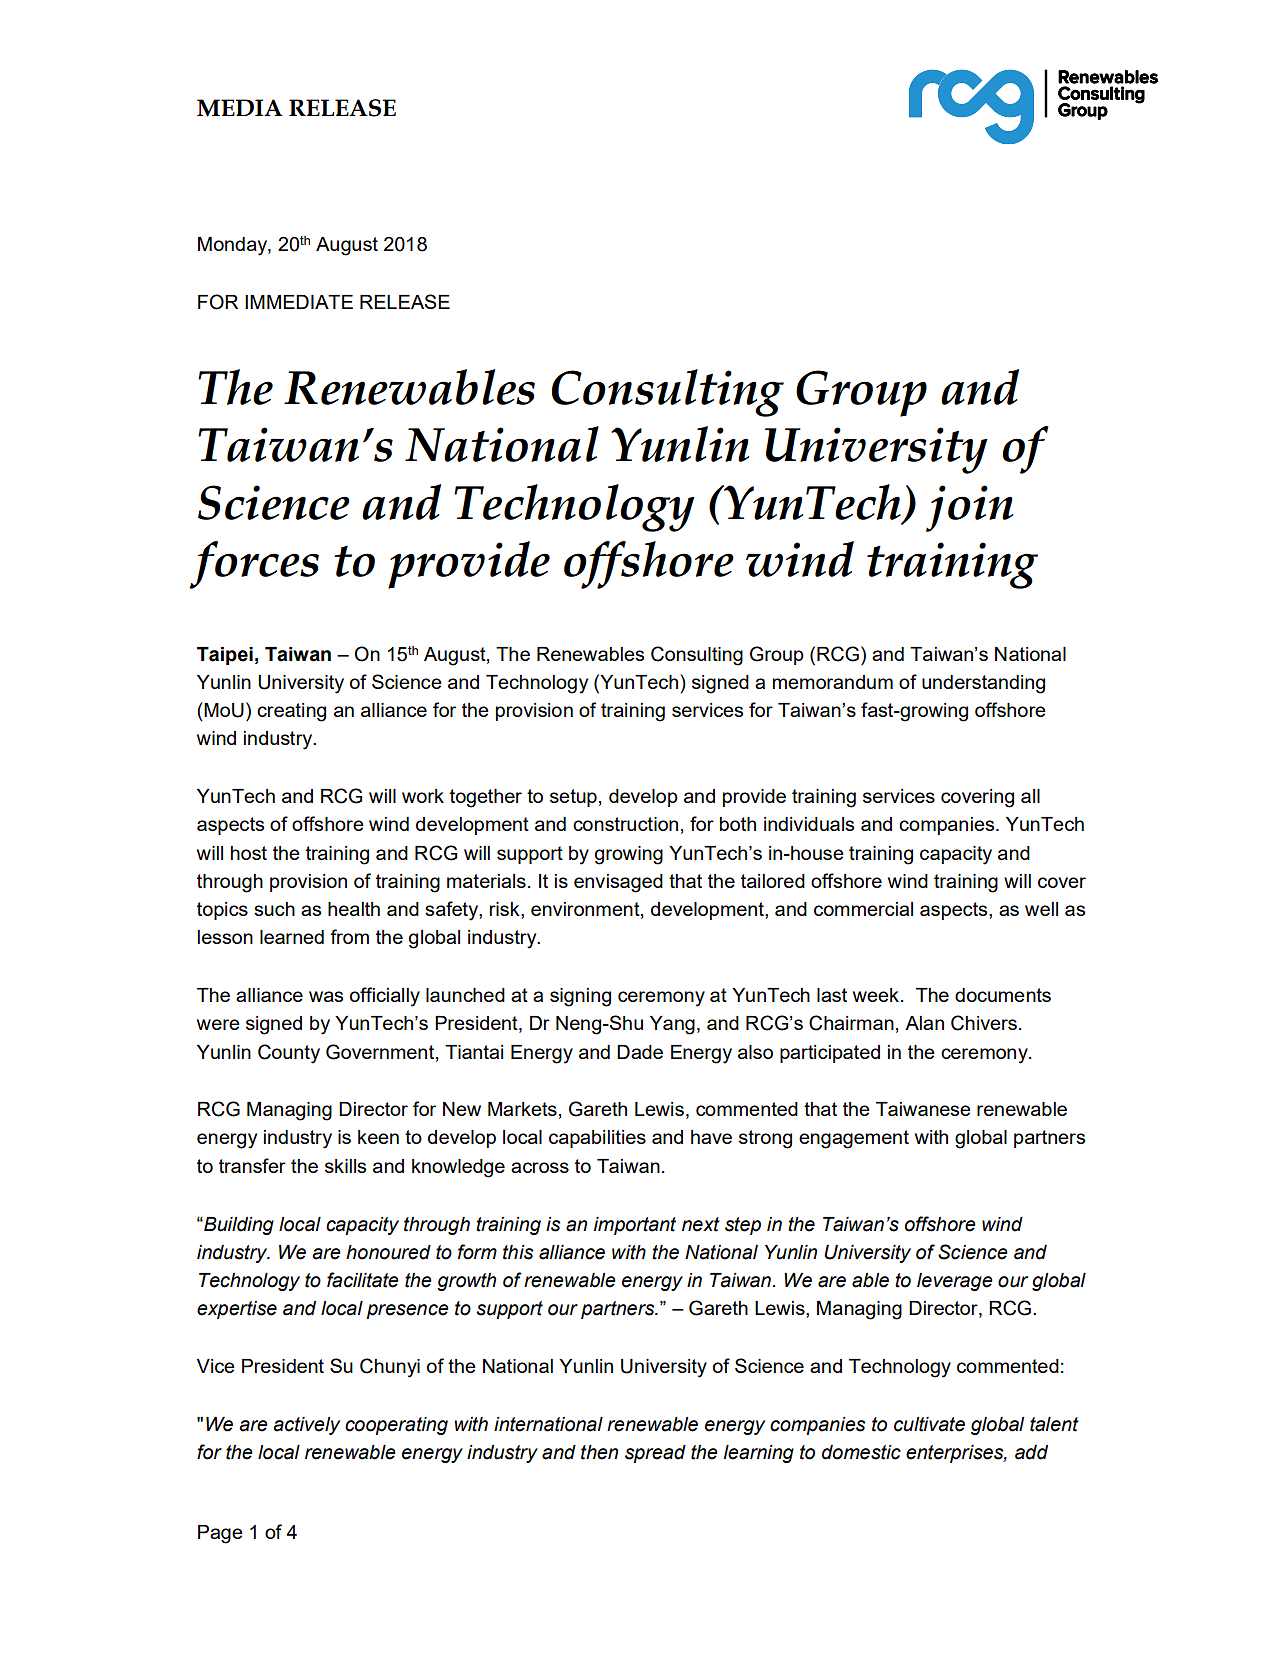 Image resolution: width=1288 pixels, height=1667 pixels. What do you see at coordinates (220, 1534) in the screenshot?
I see `Page` at bounding box center [220, 1534].
